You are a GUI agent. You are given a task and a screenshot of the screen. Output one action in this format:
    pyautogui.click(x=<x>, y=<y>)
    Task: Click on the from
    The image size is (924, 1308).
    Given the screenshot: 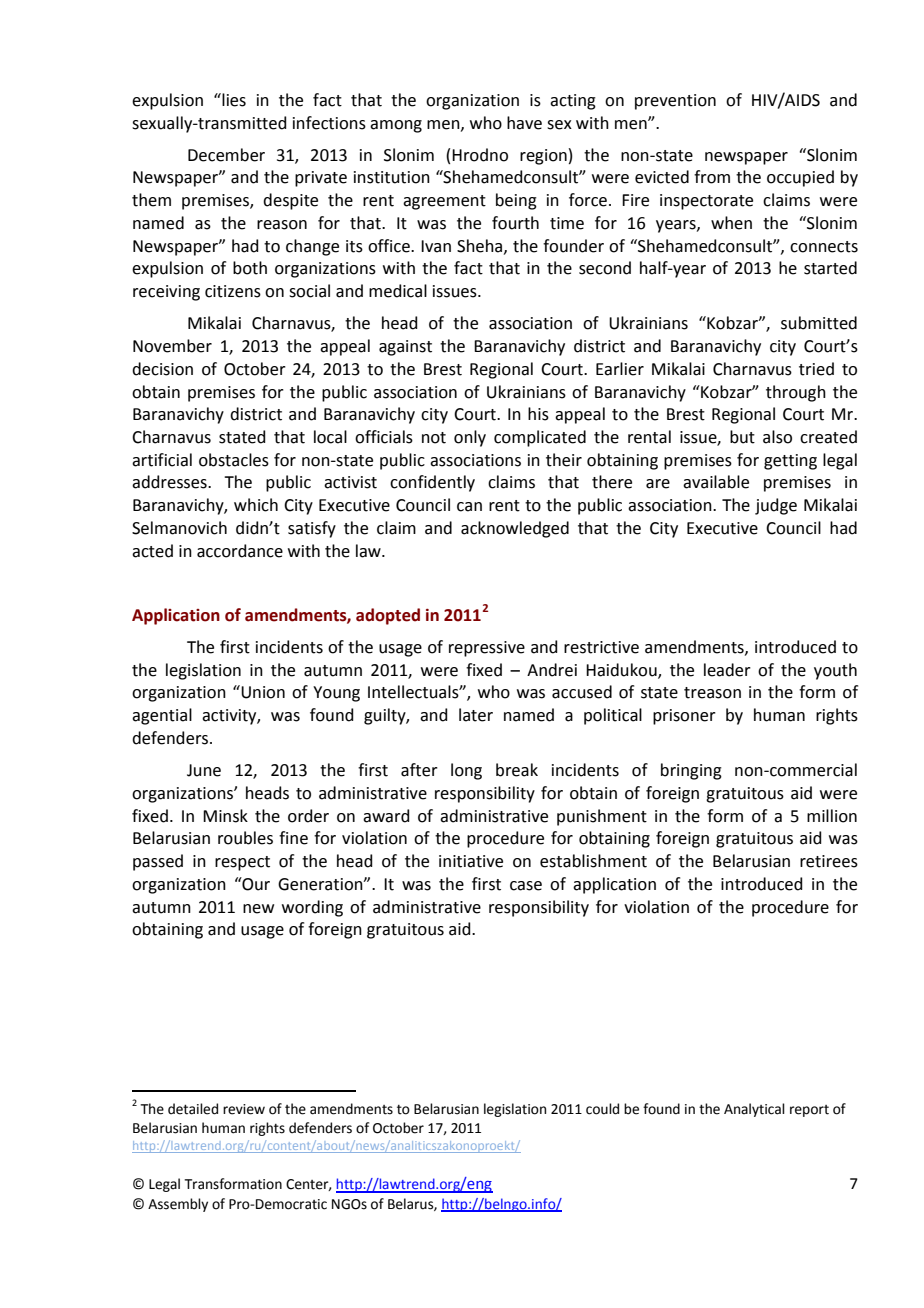 What is the action you would take?
    pyautogui.click(x=712, y=177)
